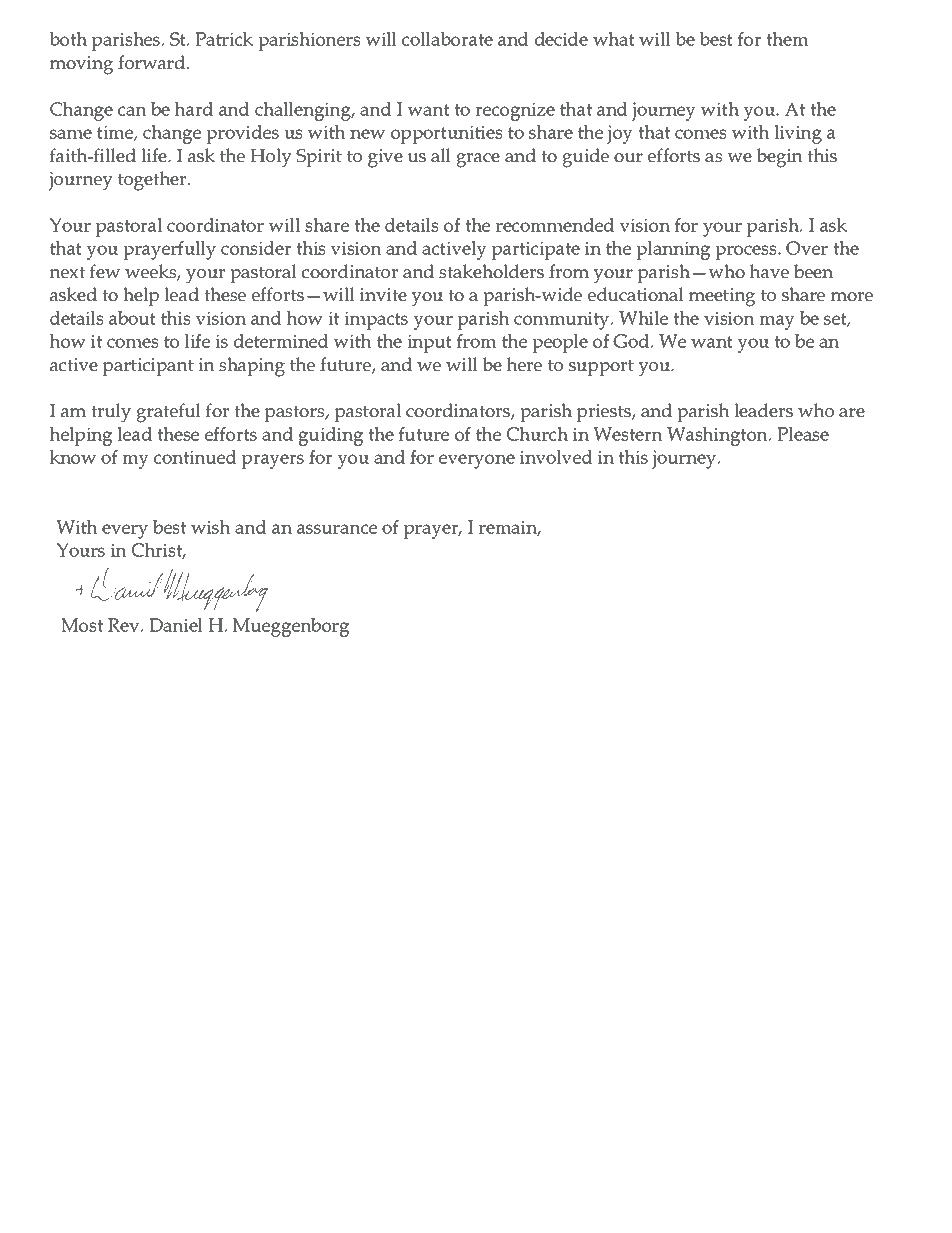  What do you see at coordinates (195, 457) in the screenshot?
I see `continued` at bounding box center [195, 457].
